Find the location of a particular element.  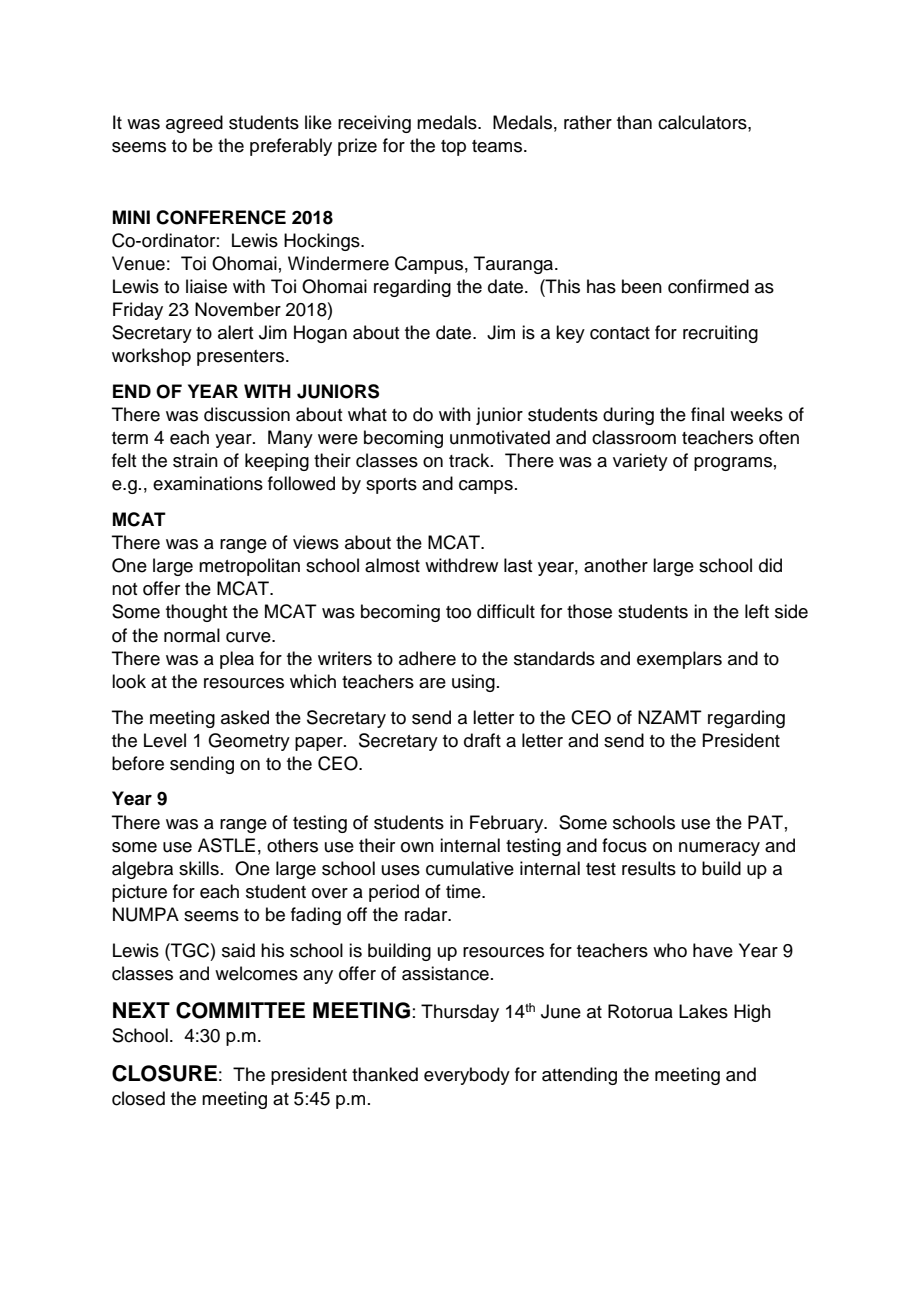

rather is located at coordinates (588, 122).
